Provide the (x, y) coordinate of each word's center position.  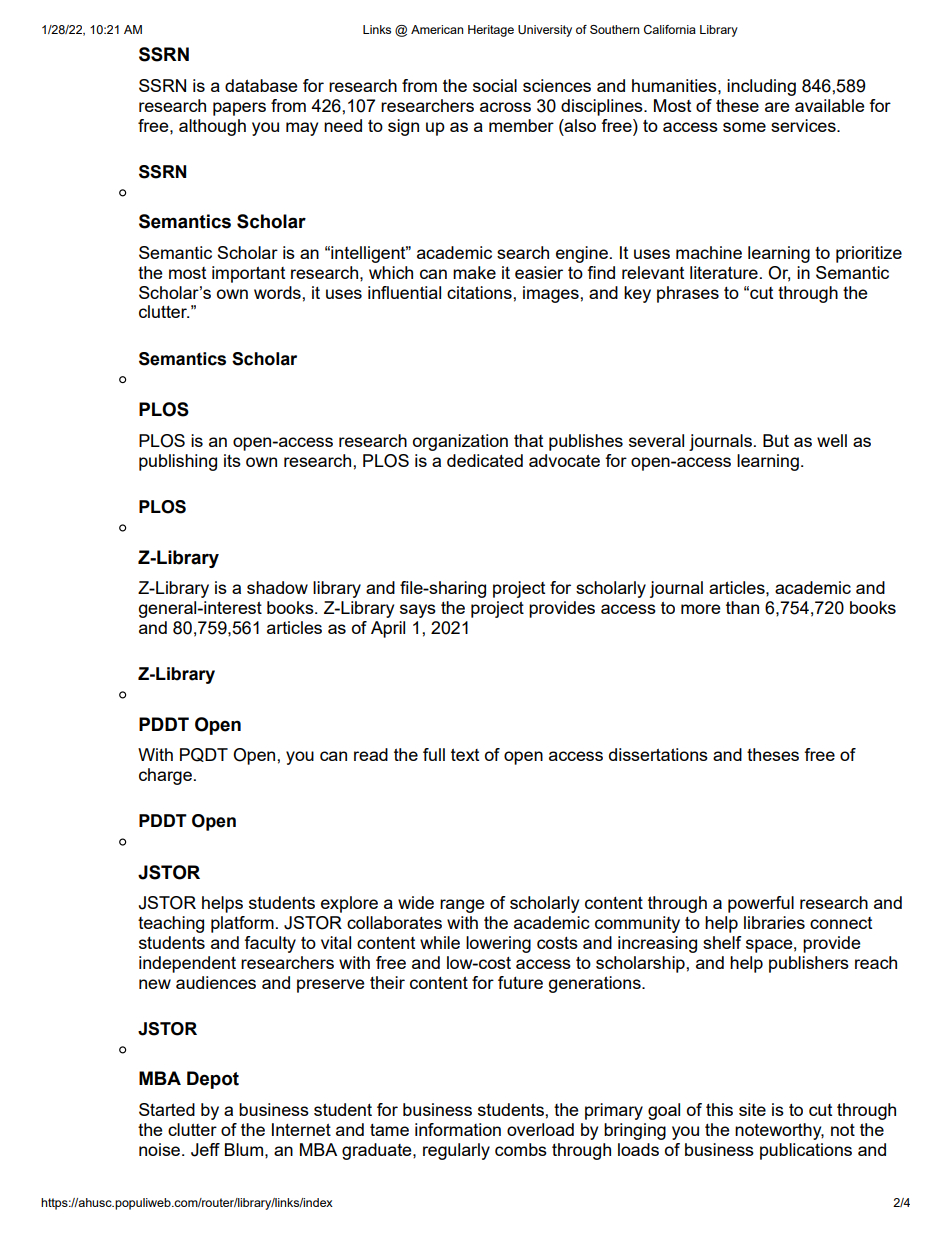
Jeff (205, 1150)
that (528, 440)
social (495, 85)
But (776, 440)
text (465, 754)
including (761, 87)
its (232, 460)
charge (165, 776)
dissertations (658, 754)
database (261, 85)
